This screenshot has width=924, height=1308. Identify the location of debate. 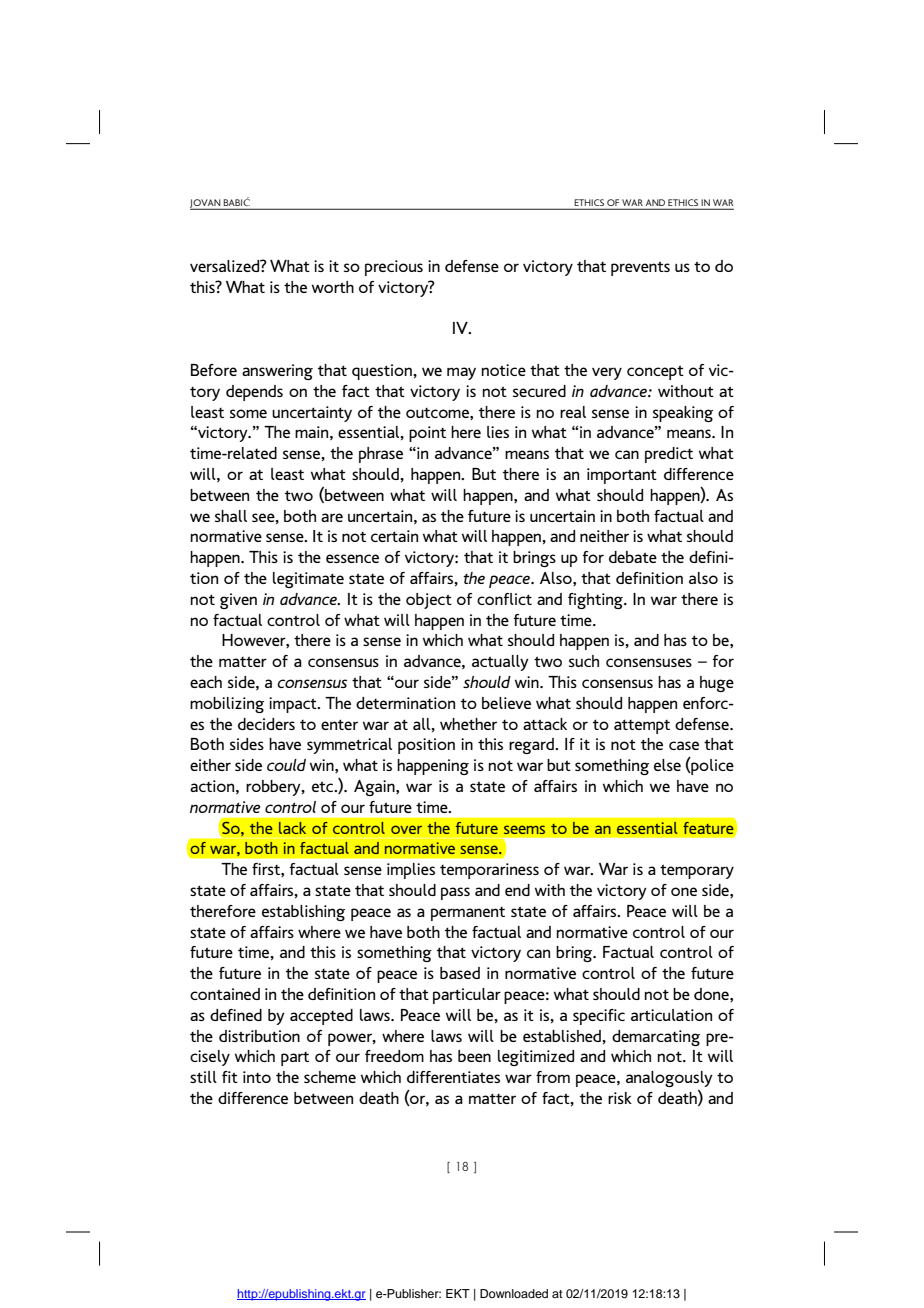
(633, 557).
